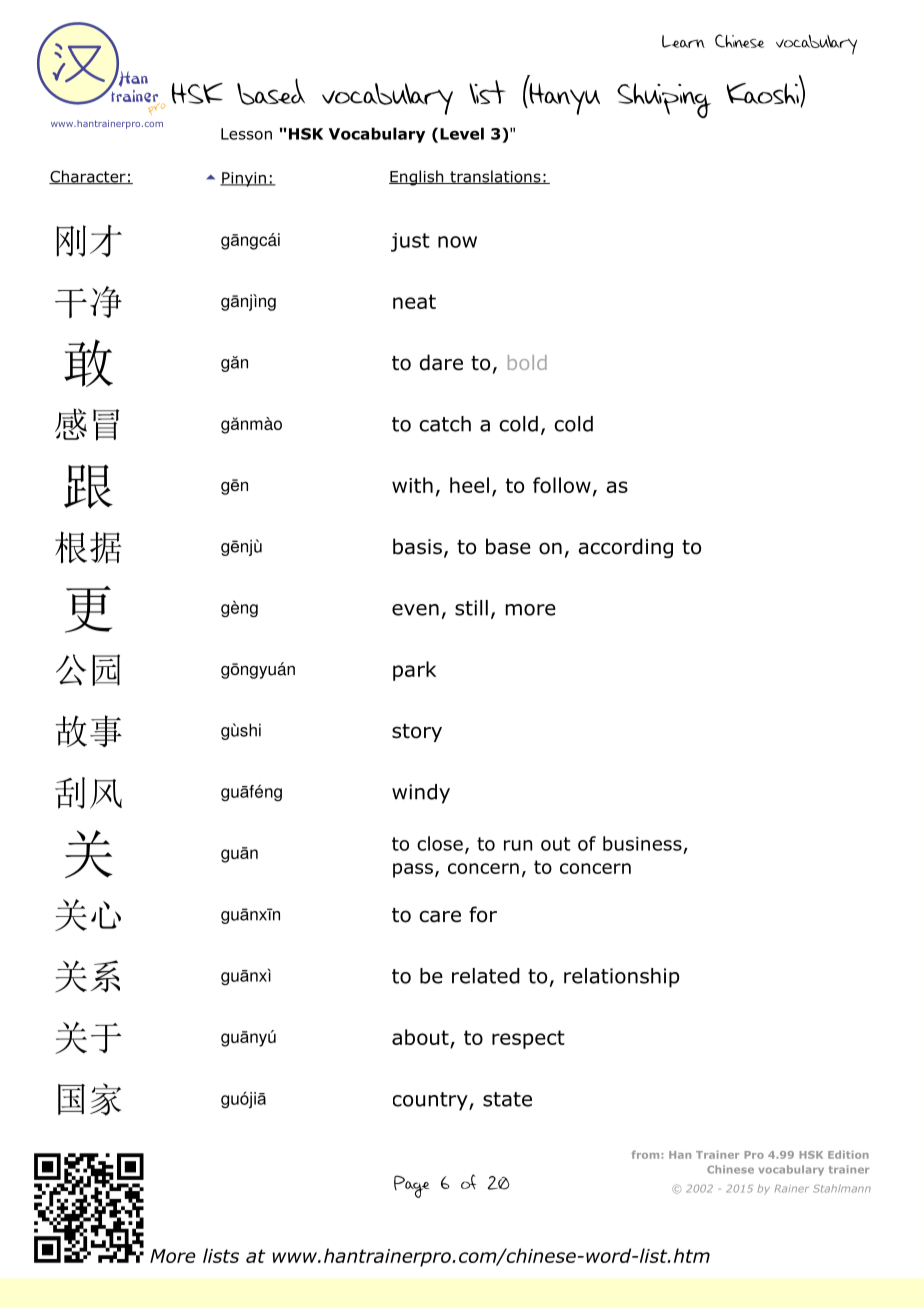  I want to click on with, so click(412, 485).
